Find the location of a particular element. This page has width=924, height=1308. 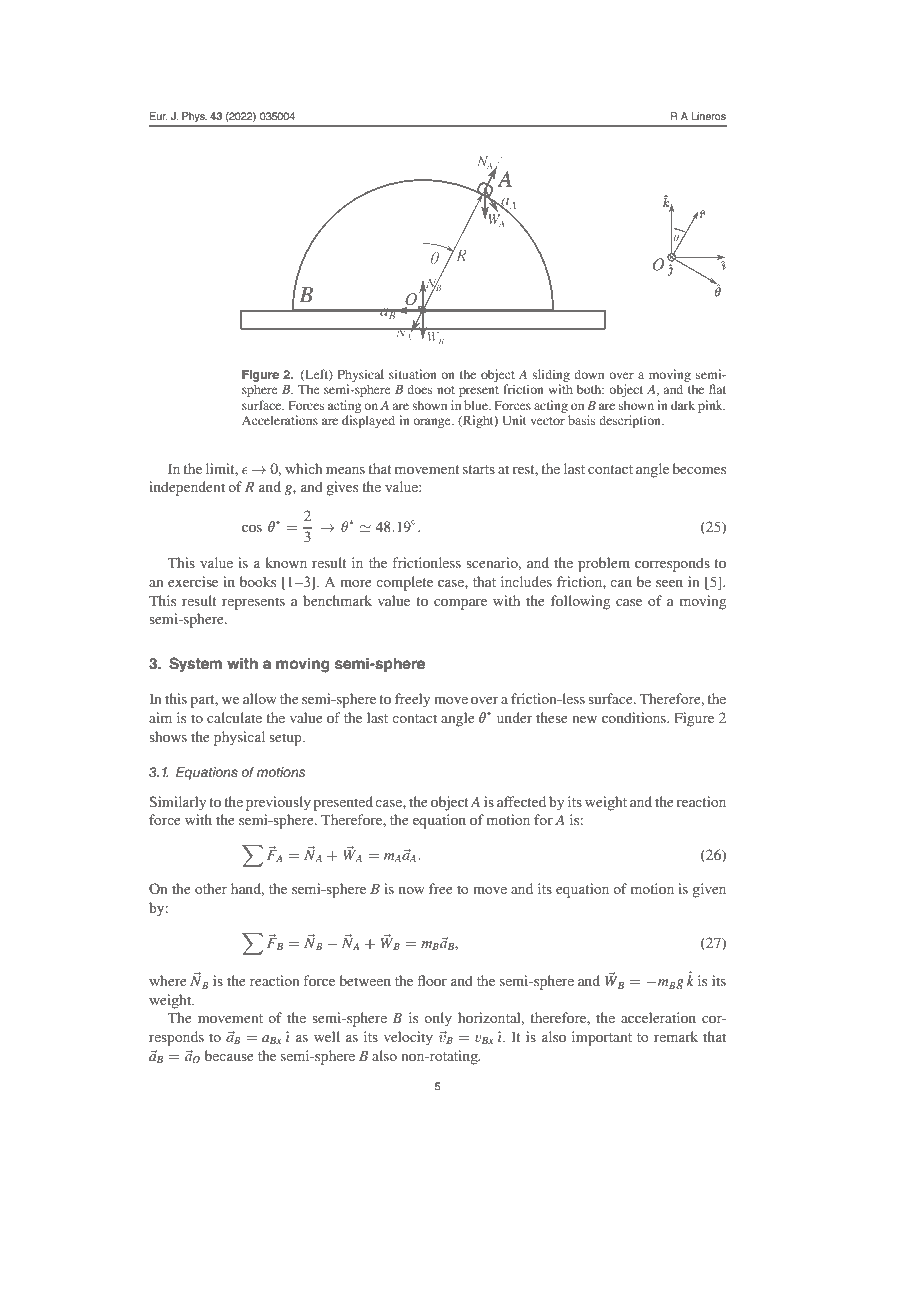

books is located at coordinates (258, 581).
